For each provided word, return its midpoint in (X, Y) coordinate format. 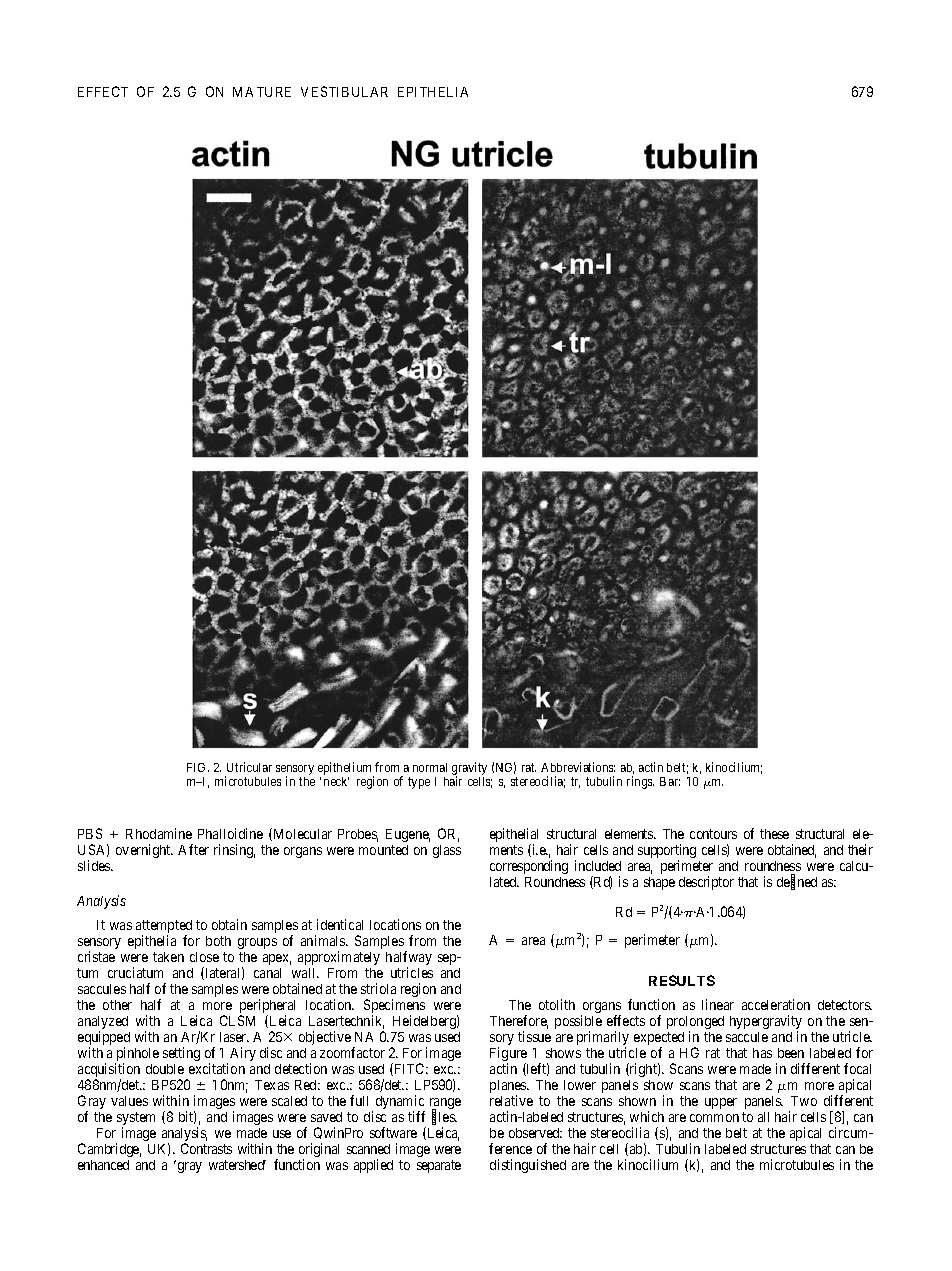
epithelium (346, 770)
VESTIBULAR (344, 91)
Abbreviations (578, 767)
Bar (670, 781)
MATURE (262, 92)
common (714, 1118)
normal (430, 767)
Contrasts (206, 1148)
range (445, 1105)
